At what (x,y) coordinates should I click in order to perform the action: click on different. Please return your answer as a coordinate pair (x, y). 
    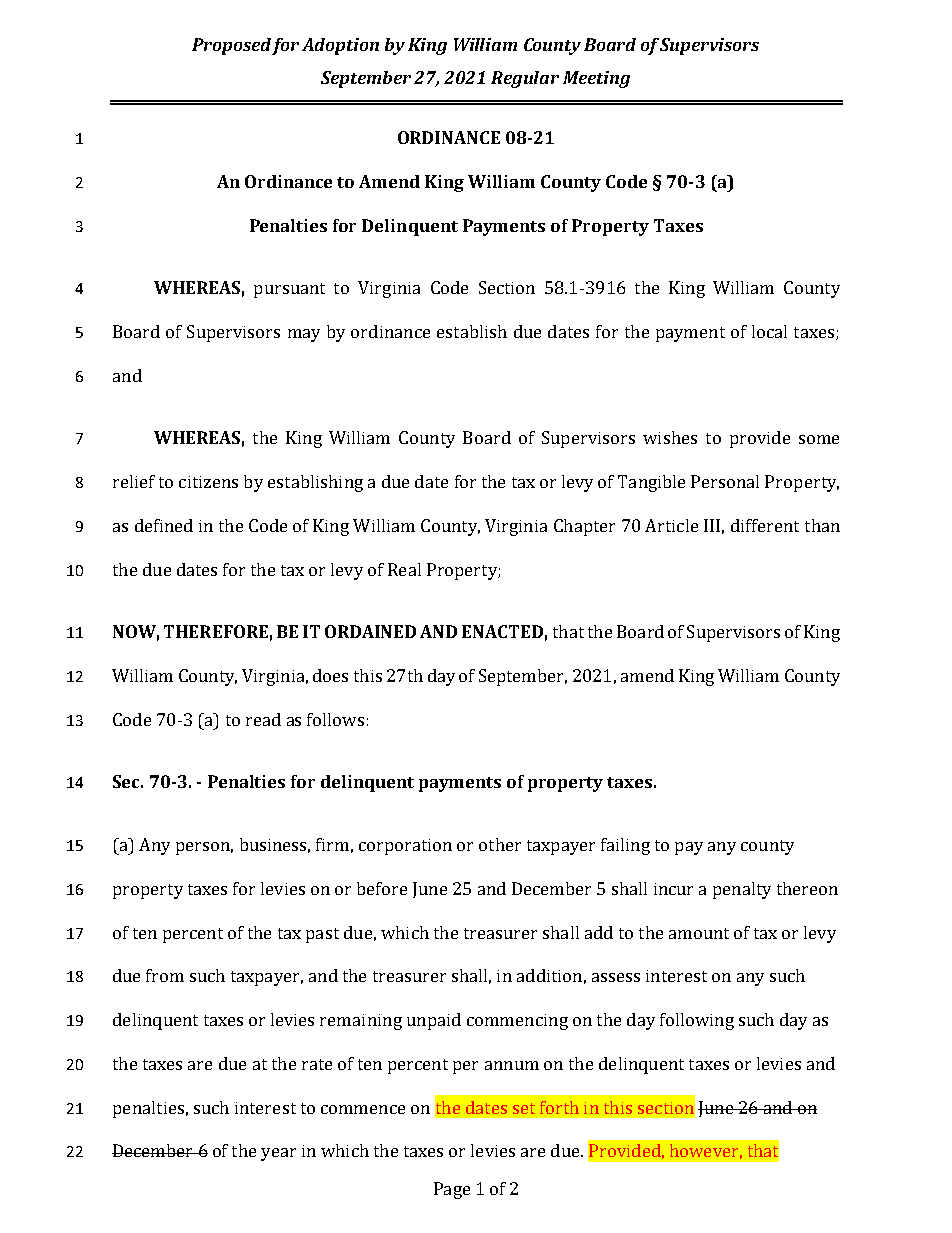
    Looking at the image, I should click on (765, 525).
